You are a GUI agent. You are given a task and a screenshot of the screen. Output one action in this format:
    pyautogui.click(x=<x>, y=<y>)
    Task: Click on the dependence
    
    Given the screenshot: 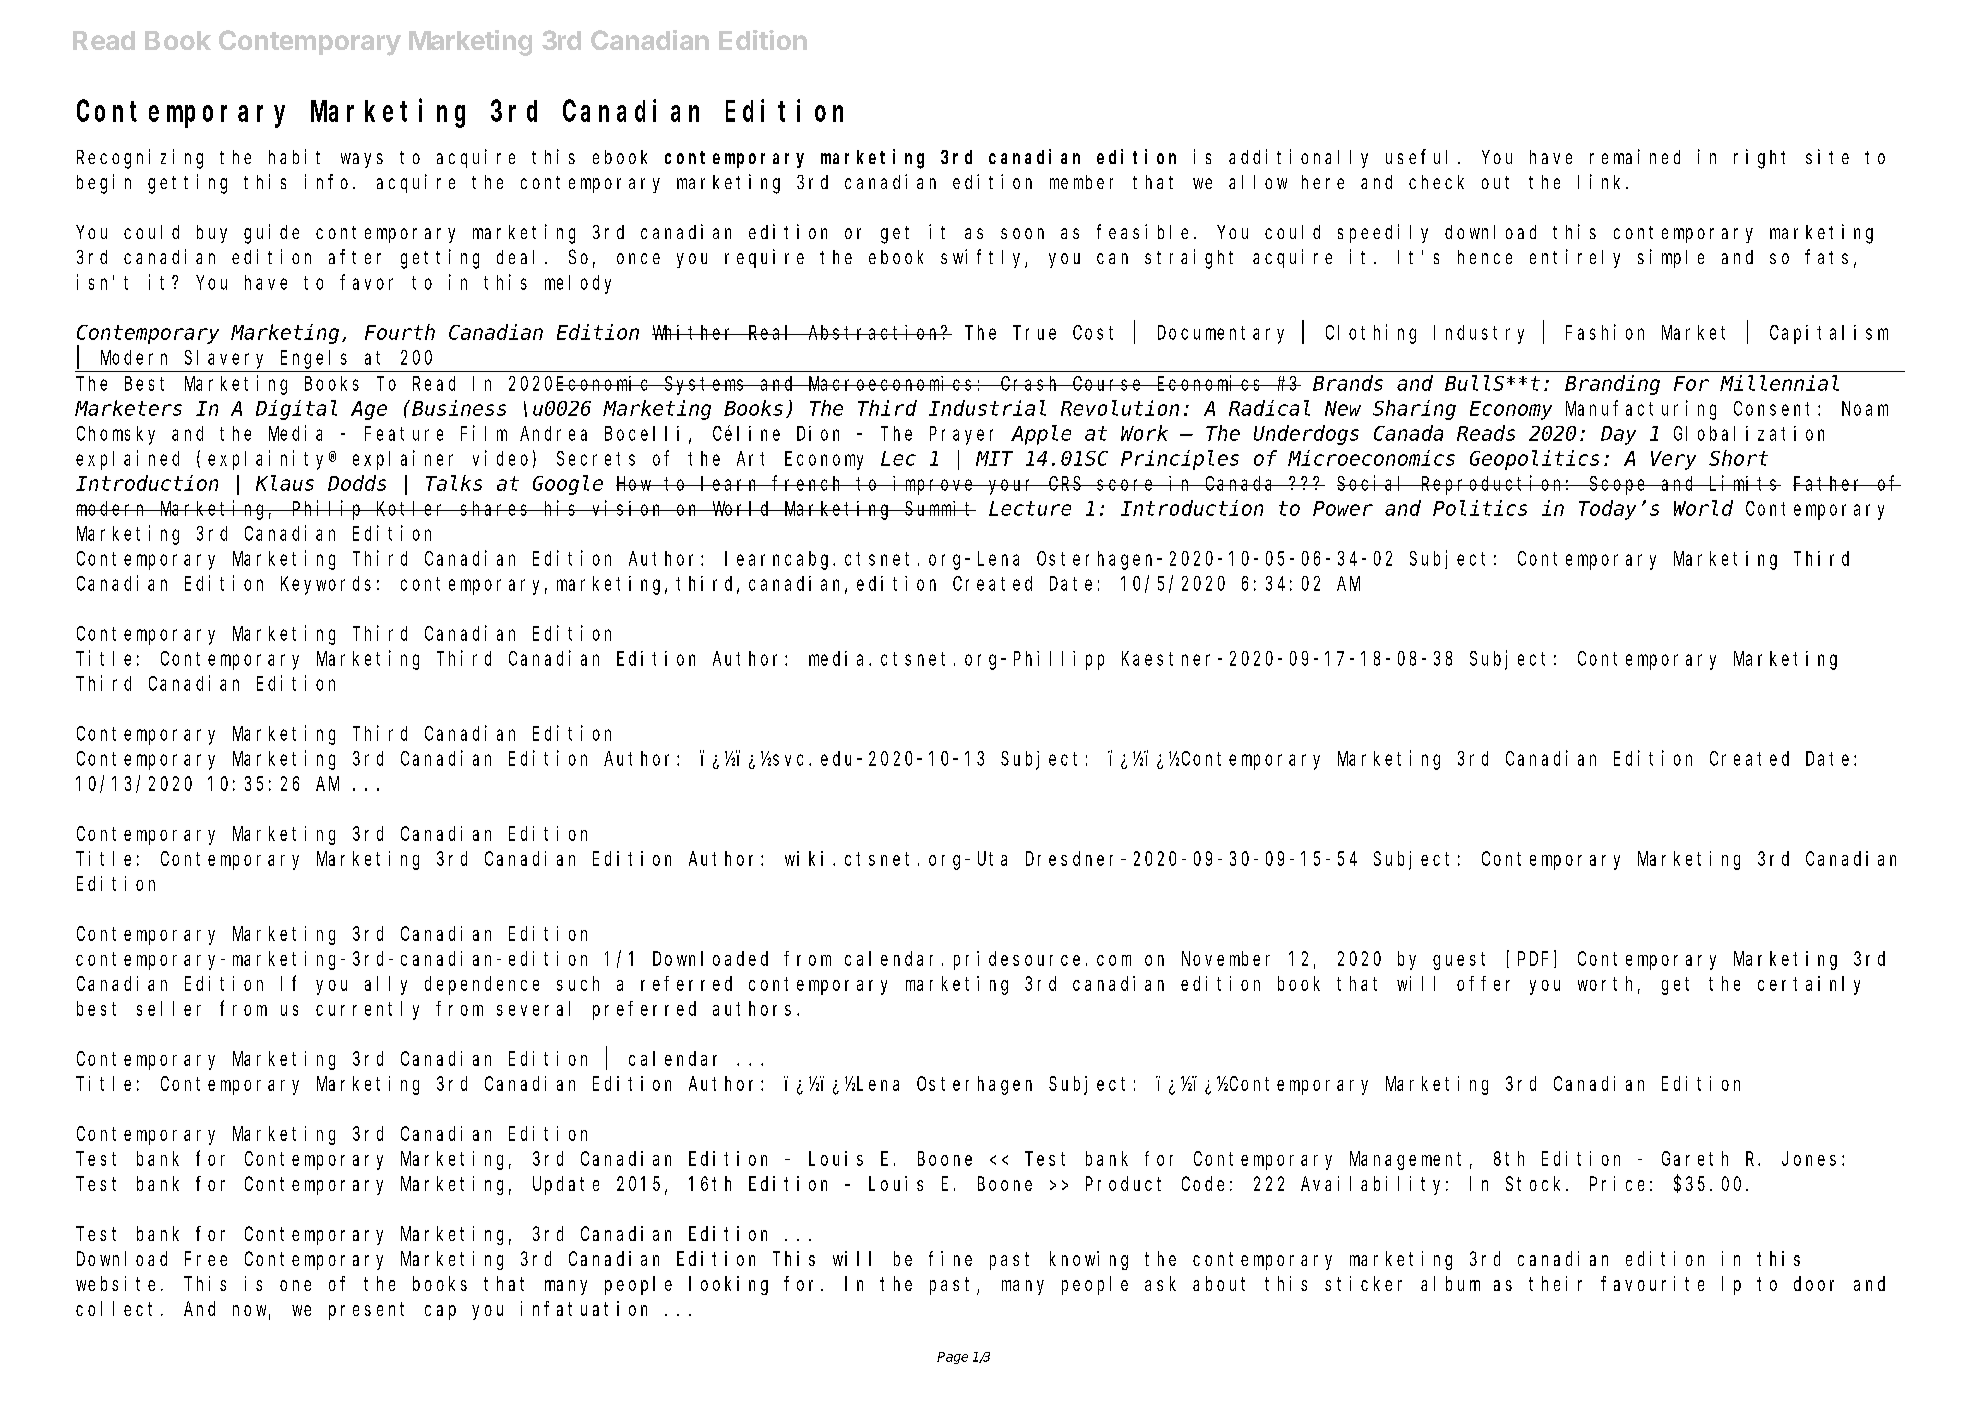 What is the action you would take?
    pyautogui.click(x=482, y=985)
